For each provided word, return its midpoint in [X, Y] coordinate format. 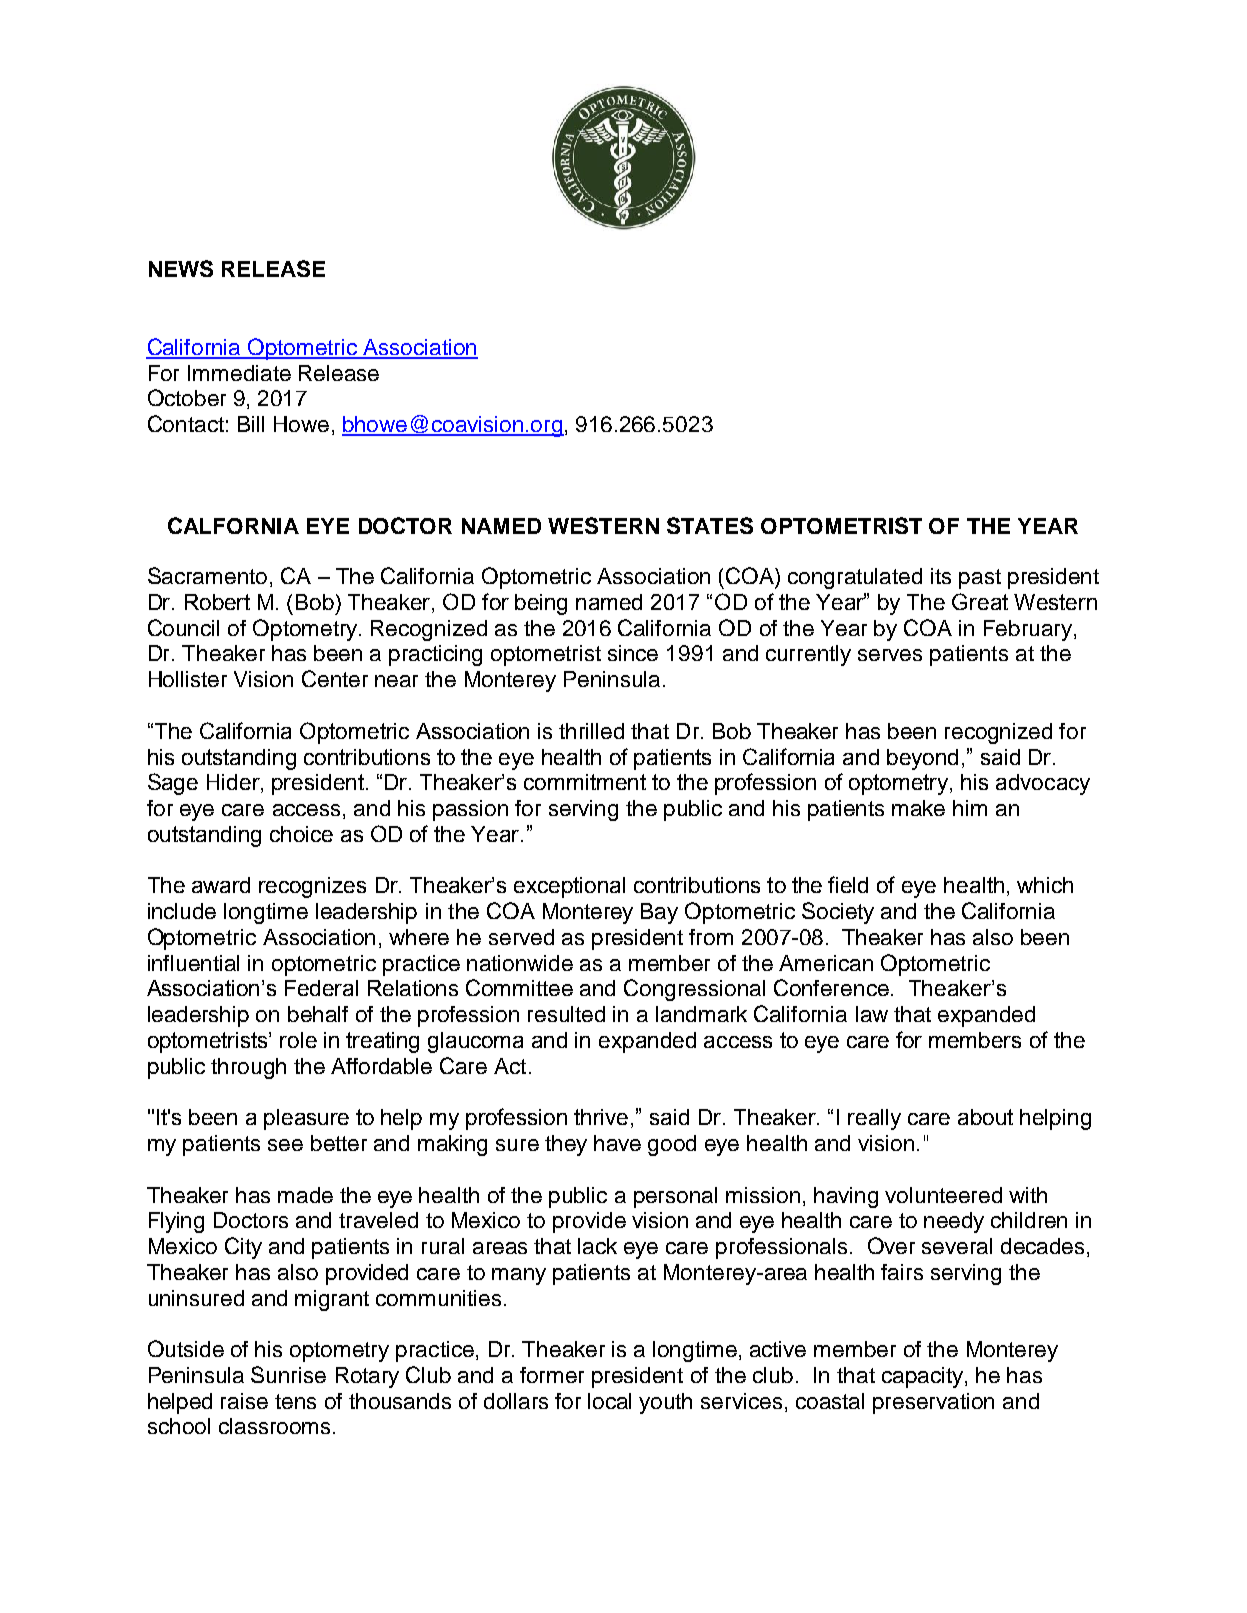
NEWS [181, 268]
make [918, 808]
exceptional [569, 887]
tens [295, 1401]
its [941, 576]
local [609, 1401]
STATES [710, 525]
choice [301, 834]
